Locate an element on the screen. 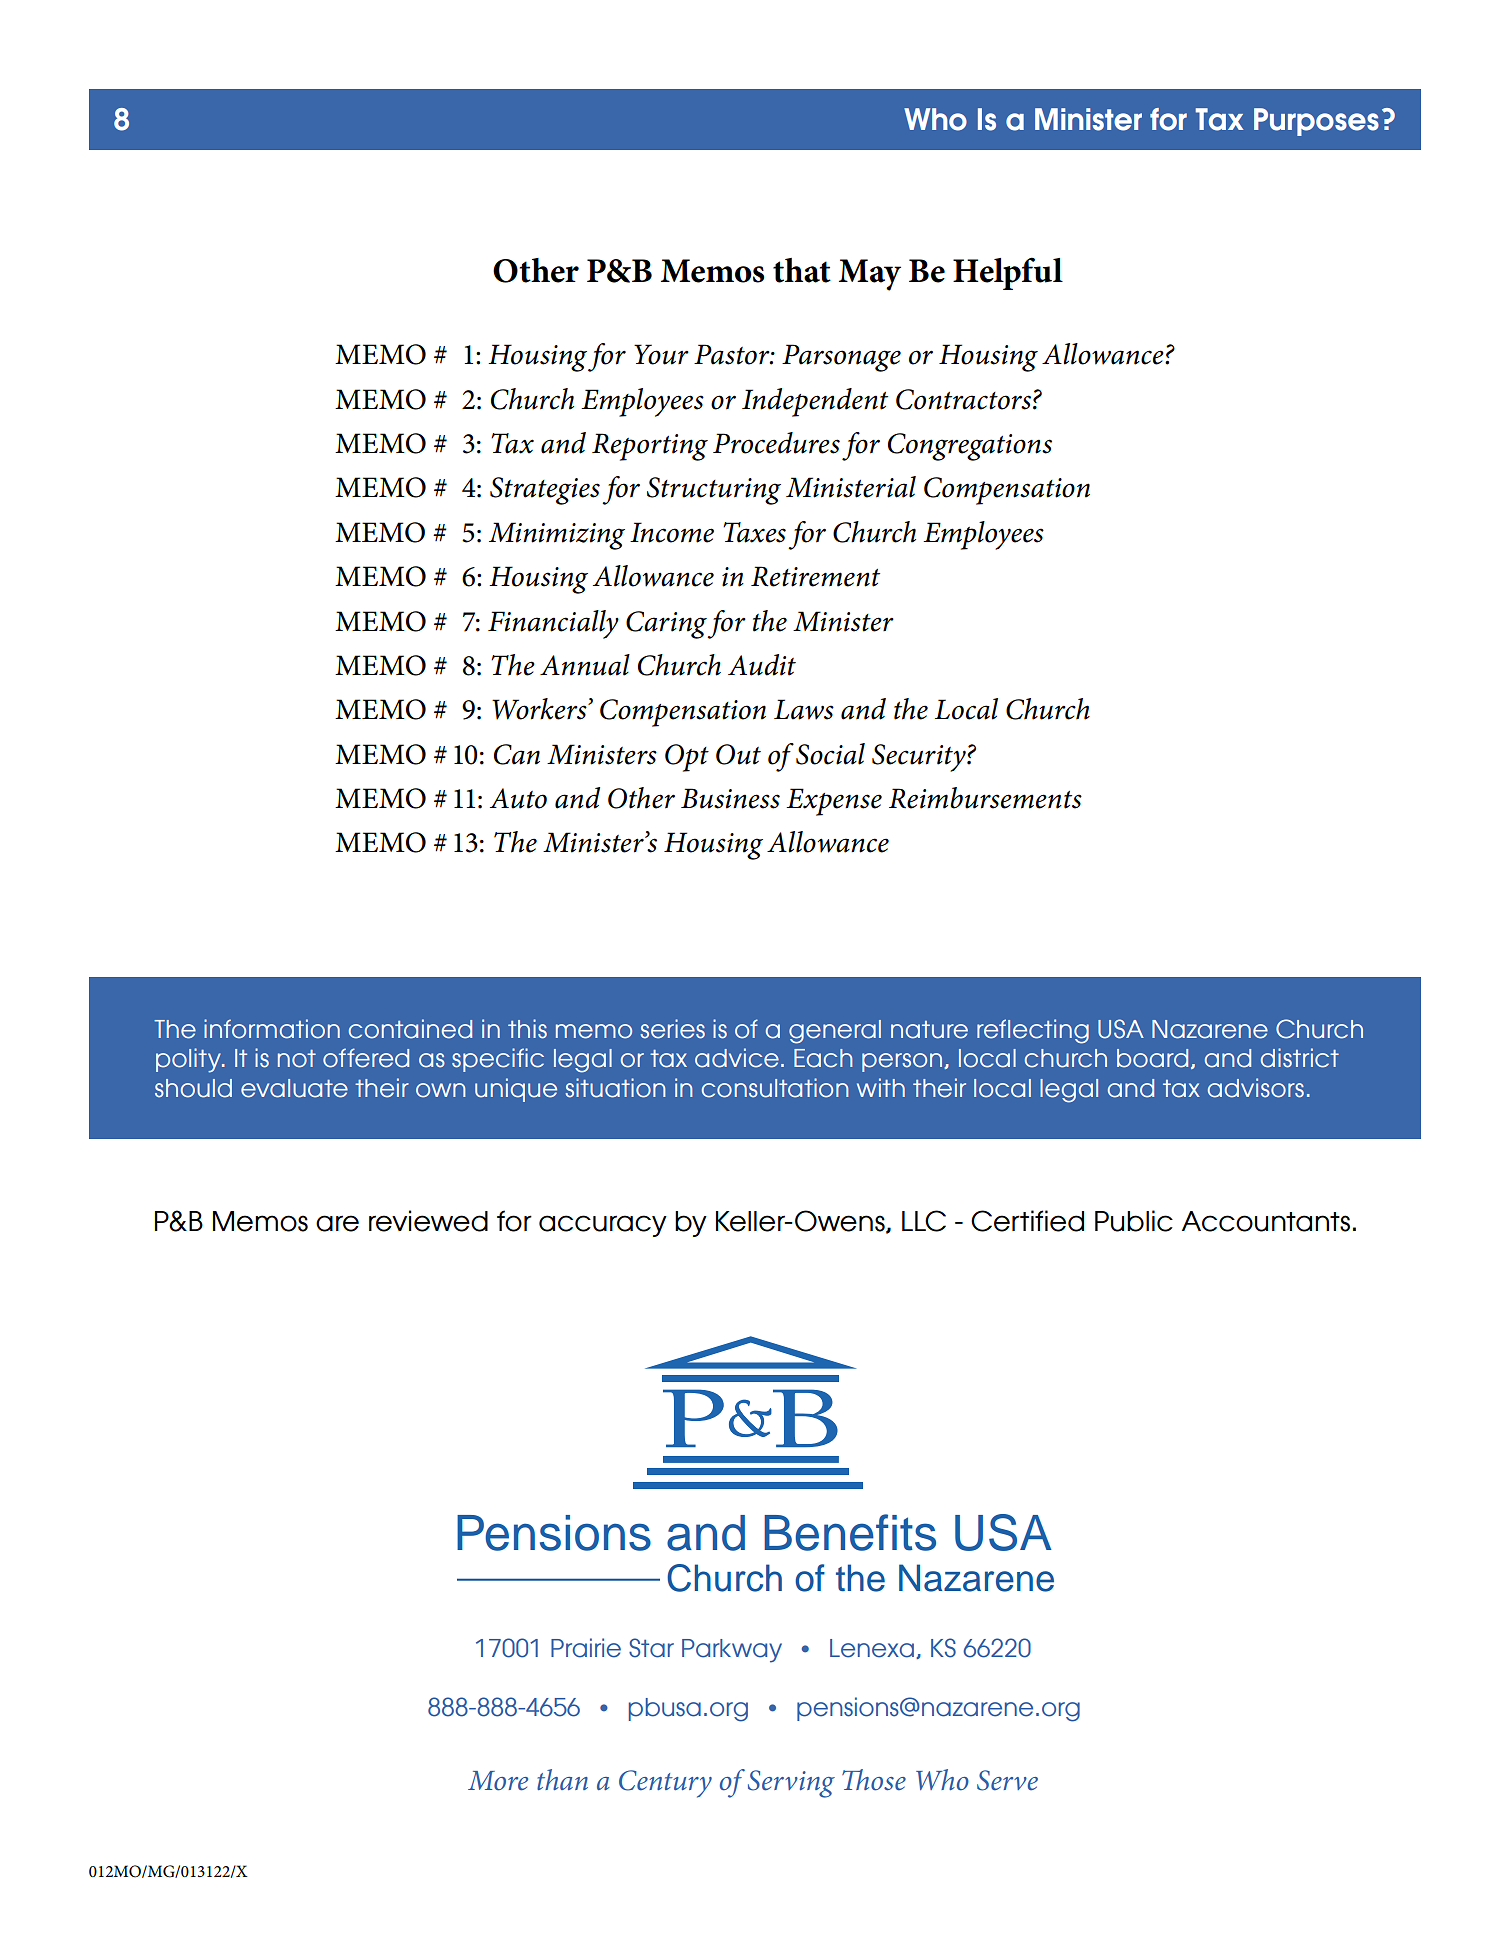 This screenshot has height=1953, width=1509. Purposes is located at coordinates (1316, 122).
